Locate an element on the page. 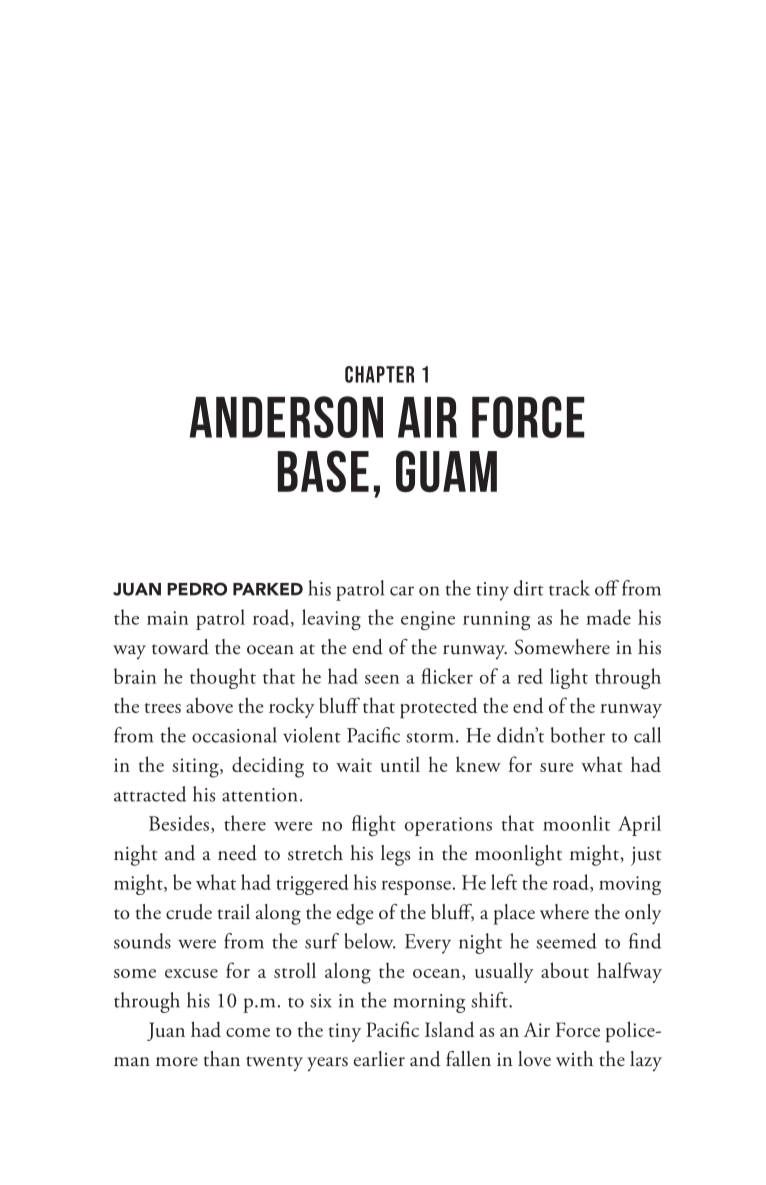  seen is located at coordinates (382, 679).
